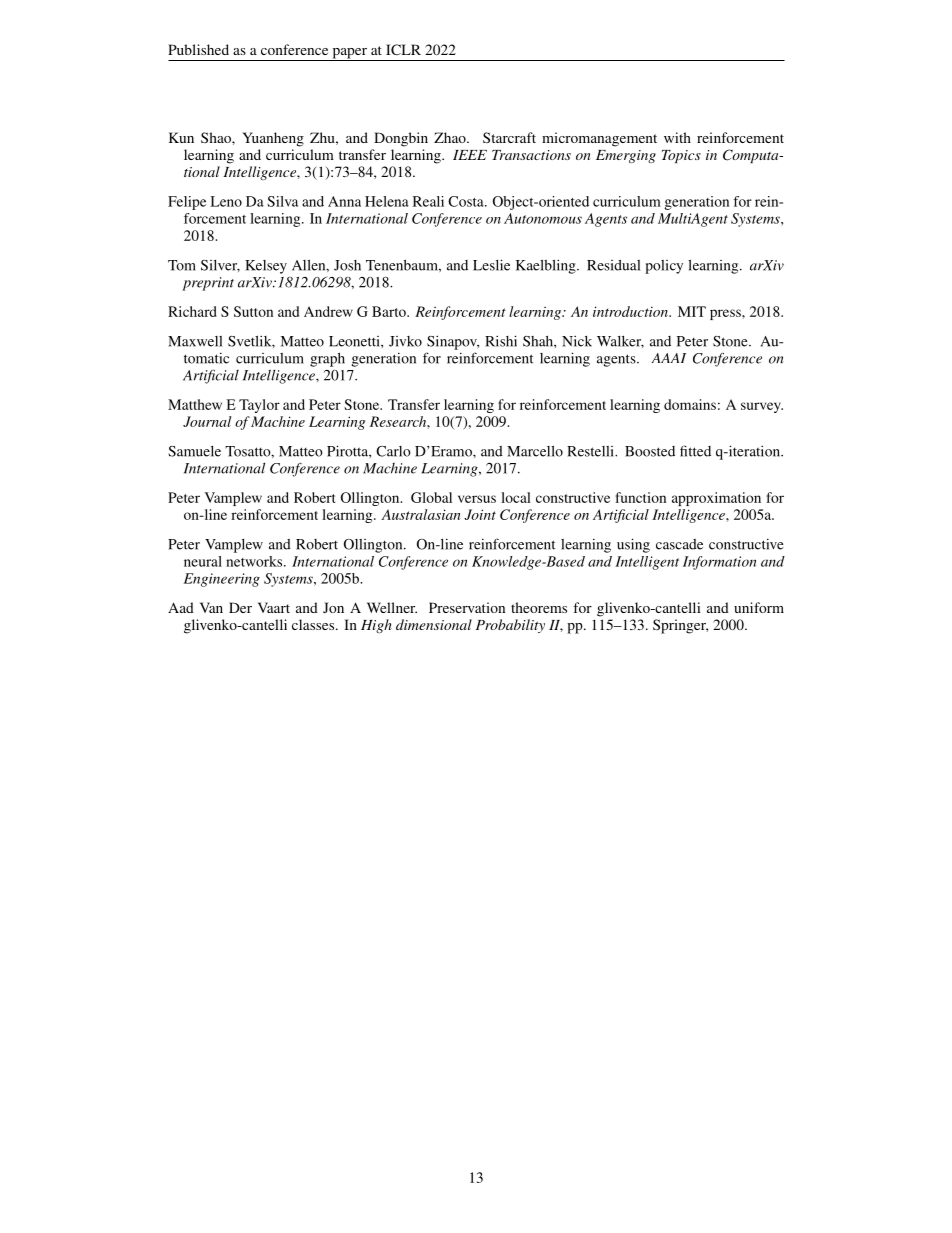  Describe the element at coordinates (253, 311) in the page. I see `Sutton` at that location.
